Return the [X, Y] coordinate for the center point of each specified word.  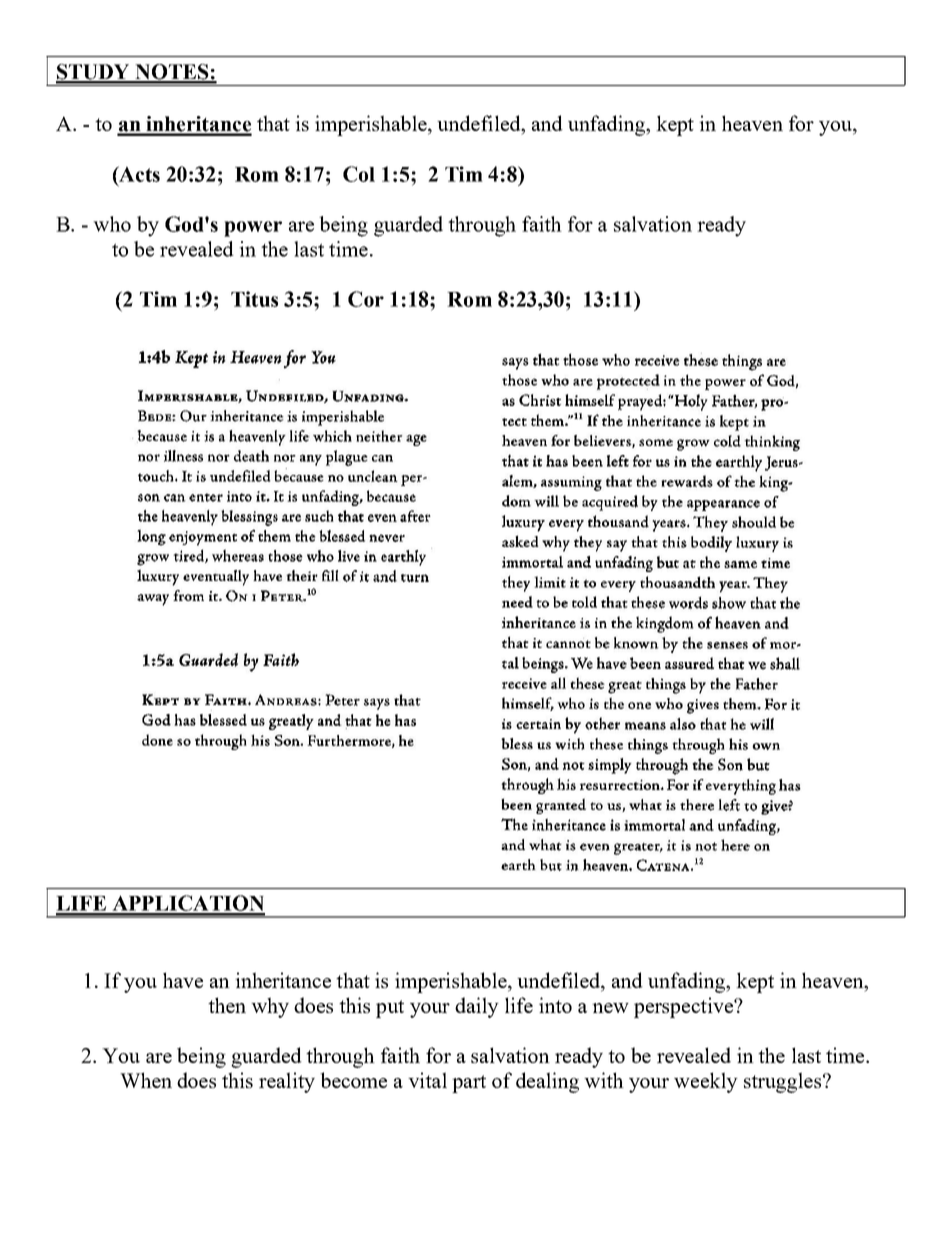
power [253, 229]
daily [477, 1007]
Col [359, 174]
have [183, 980]
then [227, 1005]
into [555, 1005]
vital [427, 1080]
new [610, 1008]
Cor [366, 299]
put [390, 1009]
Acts [138, 174]
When [146, 1080]
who [112, 224]
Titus [254, 299]
